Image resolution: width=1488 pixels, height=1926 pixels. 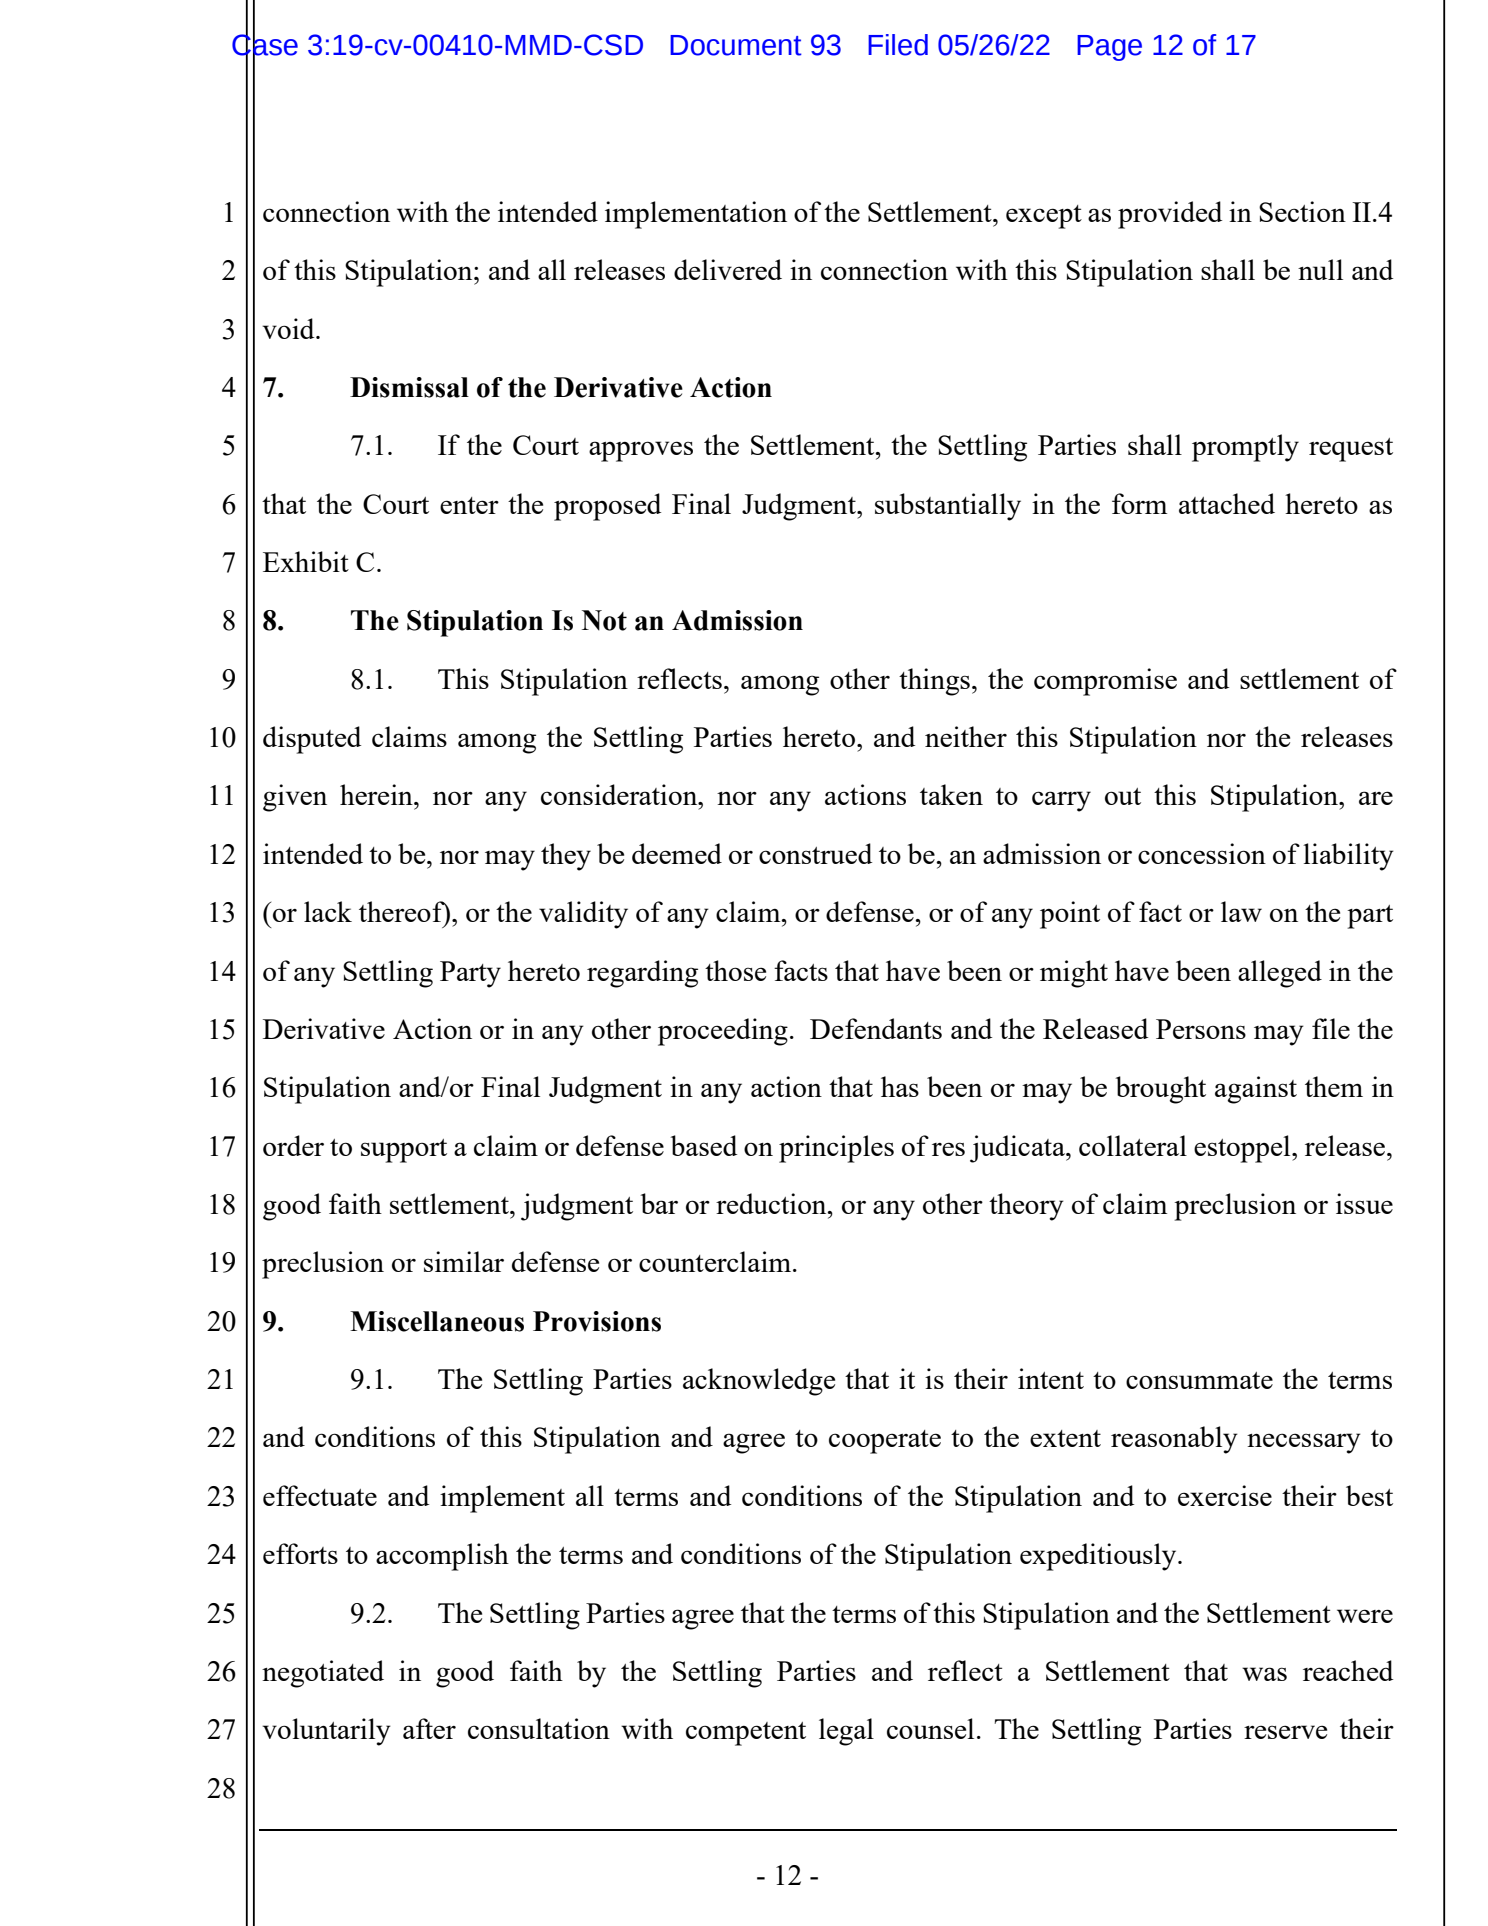 What do you see at coordinates (328, 911) in the page?
I see `lack` at bounding box center [328, 911].
